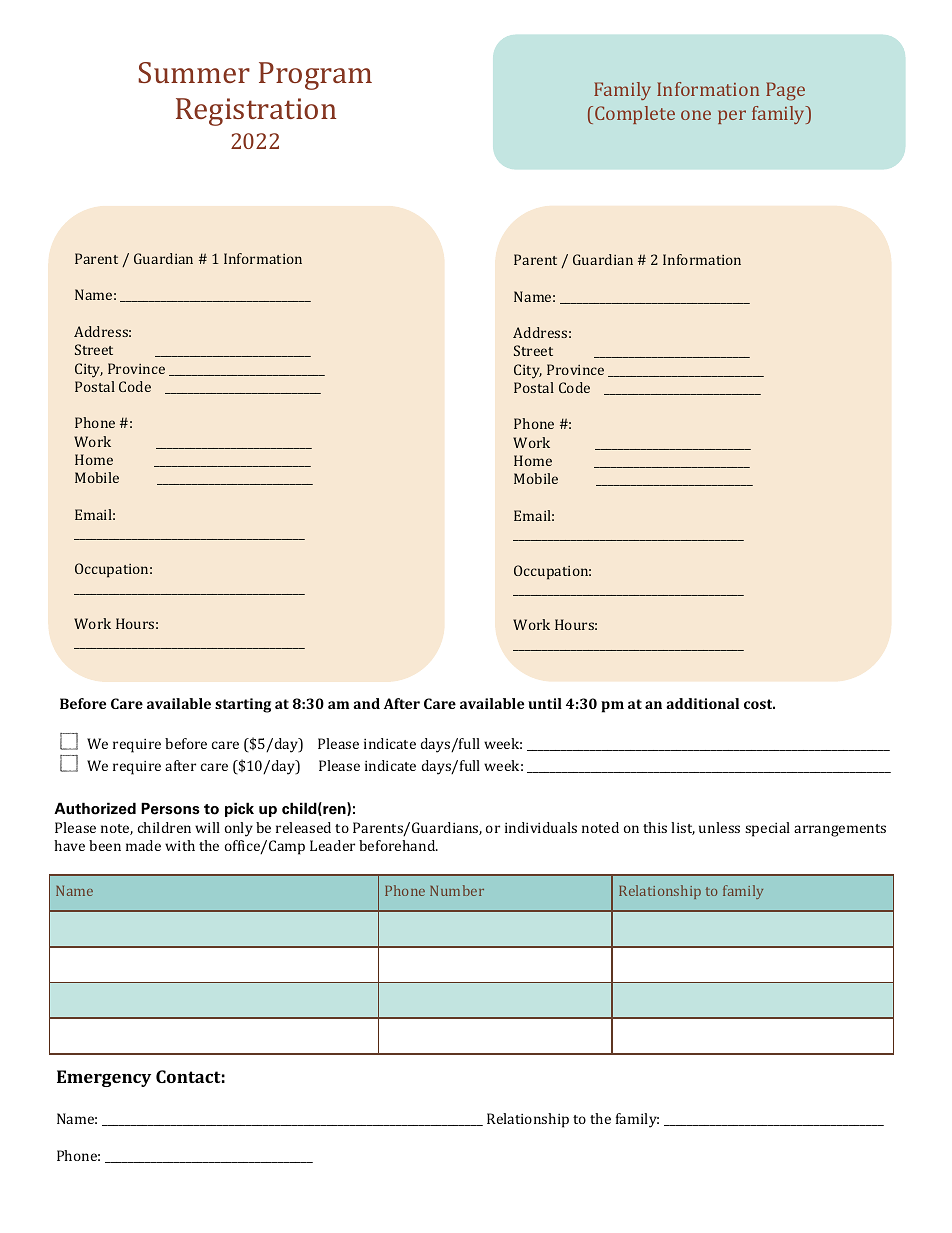  Describe the element at coordinates (785, 91) in the screenshot. I see `Page` at that location.
